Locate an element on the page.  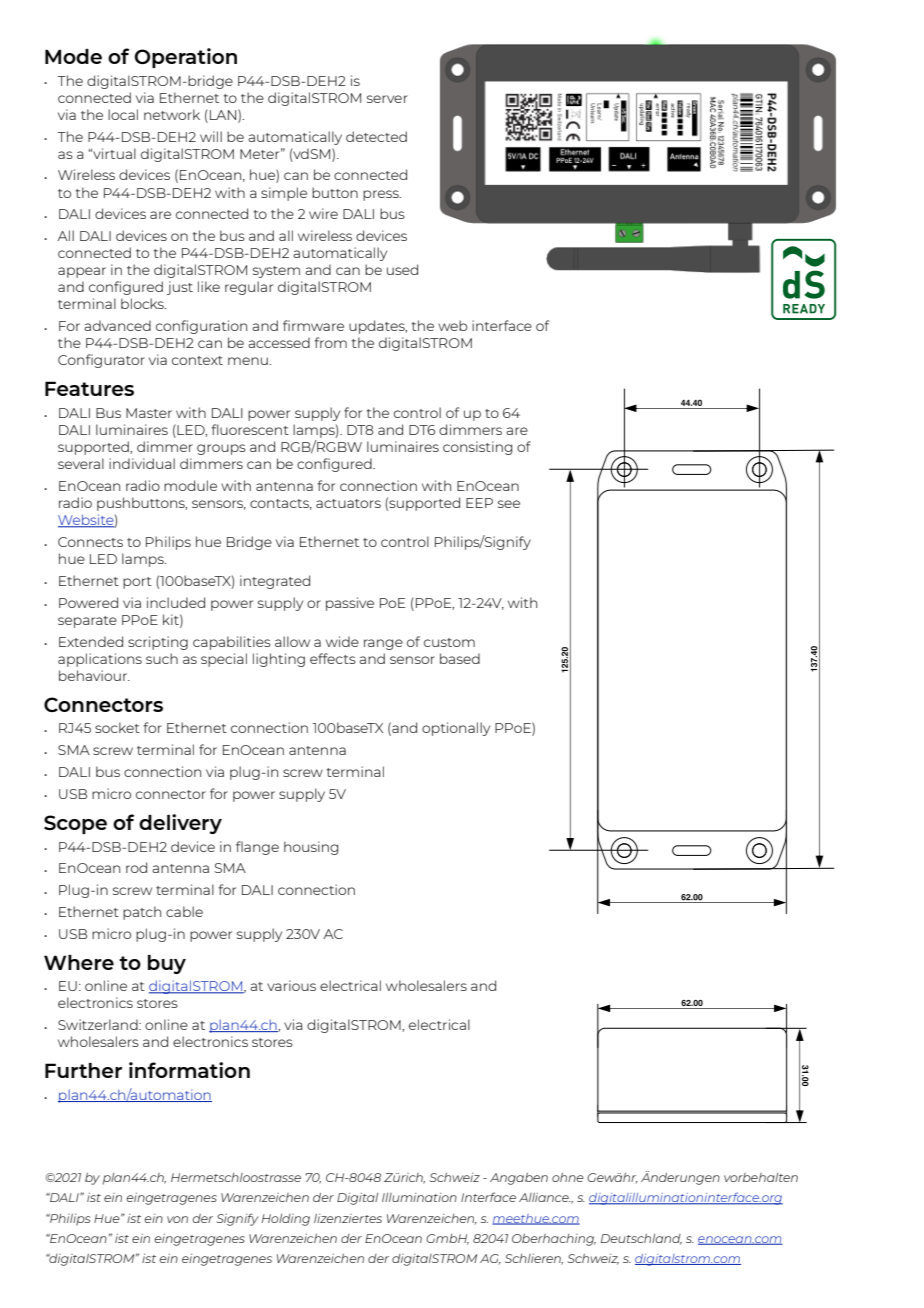
from is located at coordinates (331, 342).
